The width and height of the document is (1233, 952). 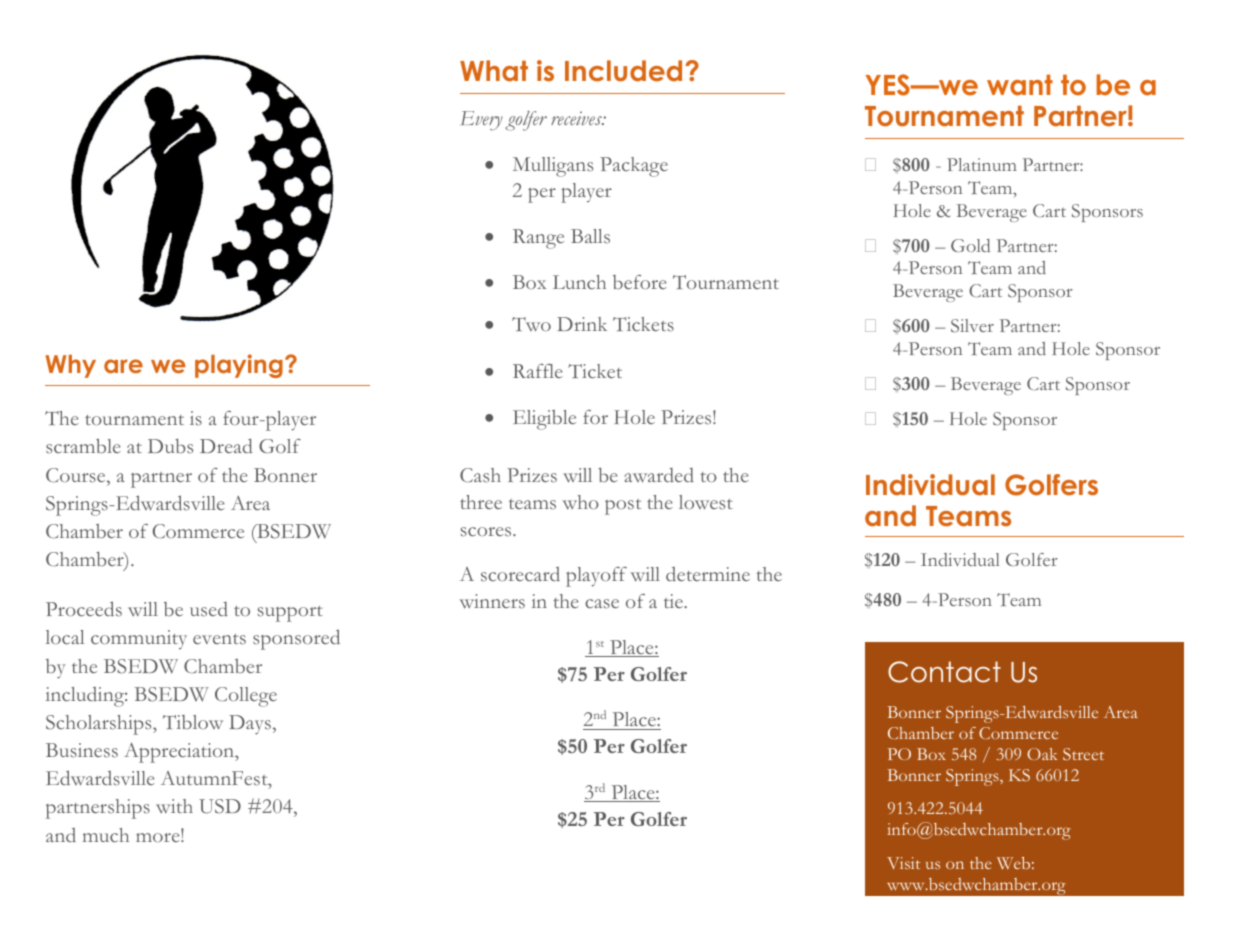 I want to click on Why, so click(x=70, y=366).
